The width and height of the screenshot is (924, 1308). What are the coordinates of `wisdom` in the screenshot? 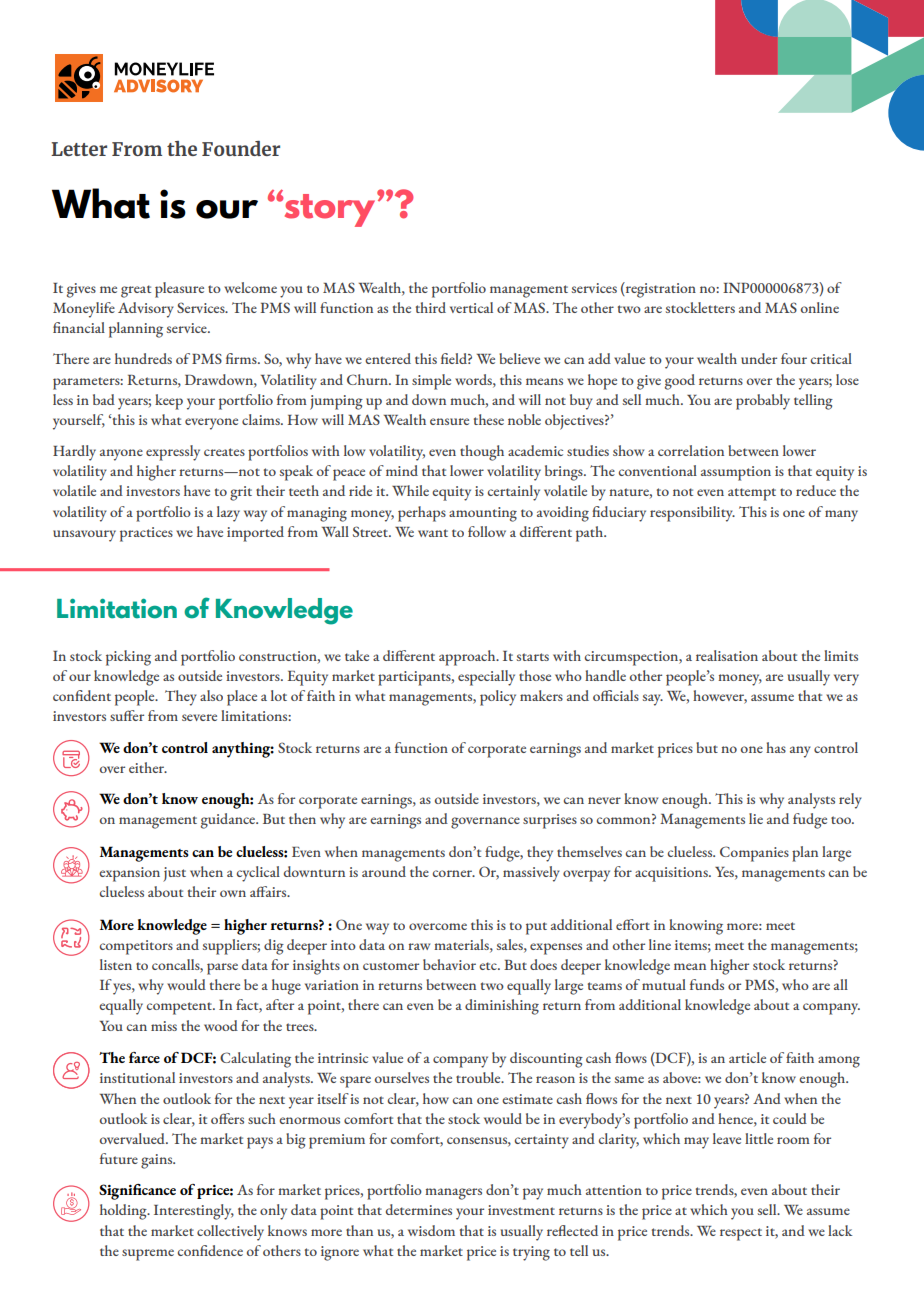 It's located at (431, 1230).
